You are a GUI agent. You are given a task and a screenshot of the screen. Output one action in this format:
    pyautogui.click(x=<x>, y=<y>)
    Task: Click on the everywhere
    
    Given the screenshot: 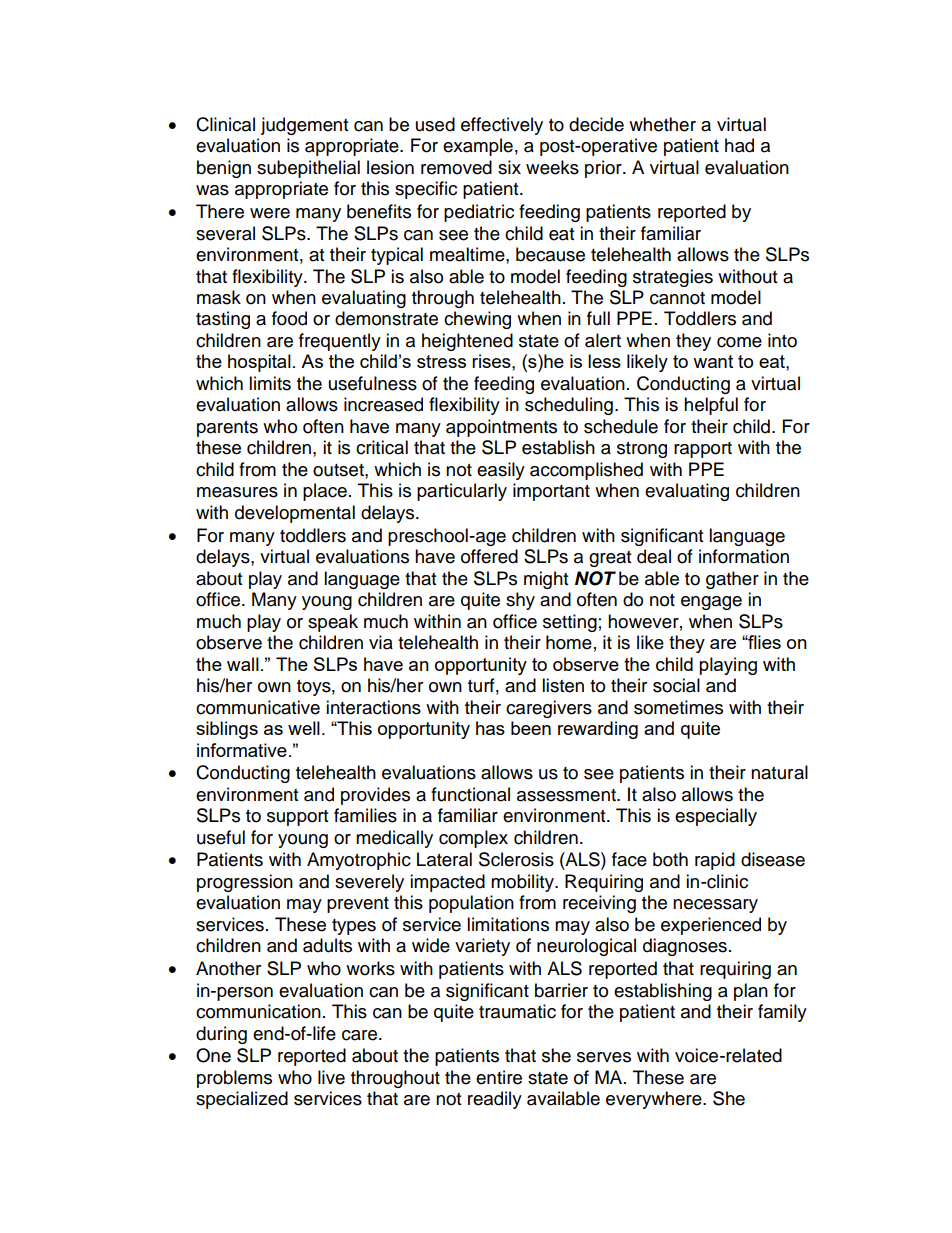 What is the action you would take?
    pyautogui.click(x=655, y=1100)
